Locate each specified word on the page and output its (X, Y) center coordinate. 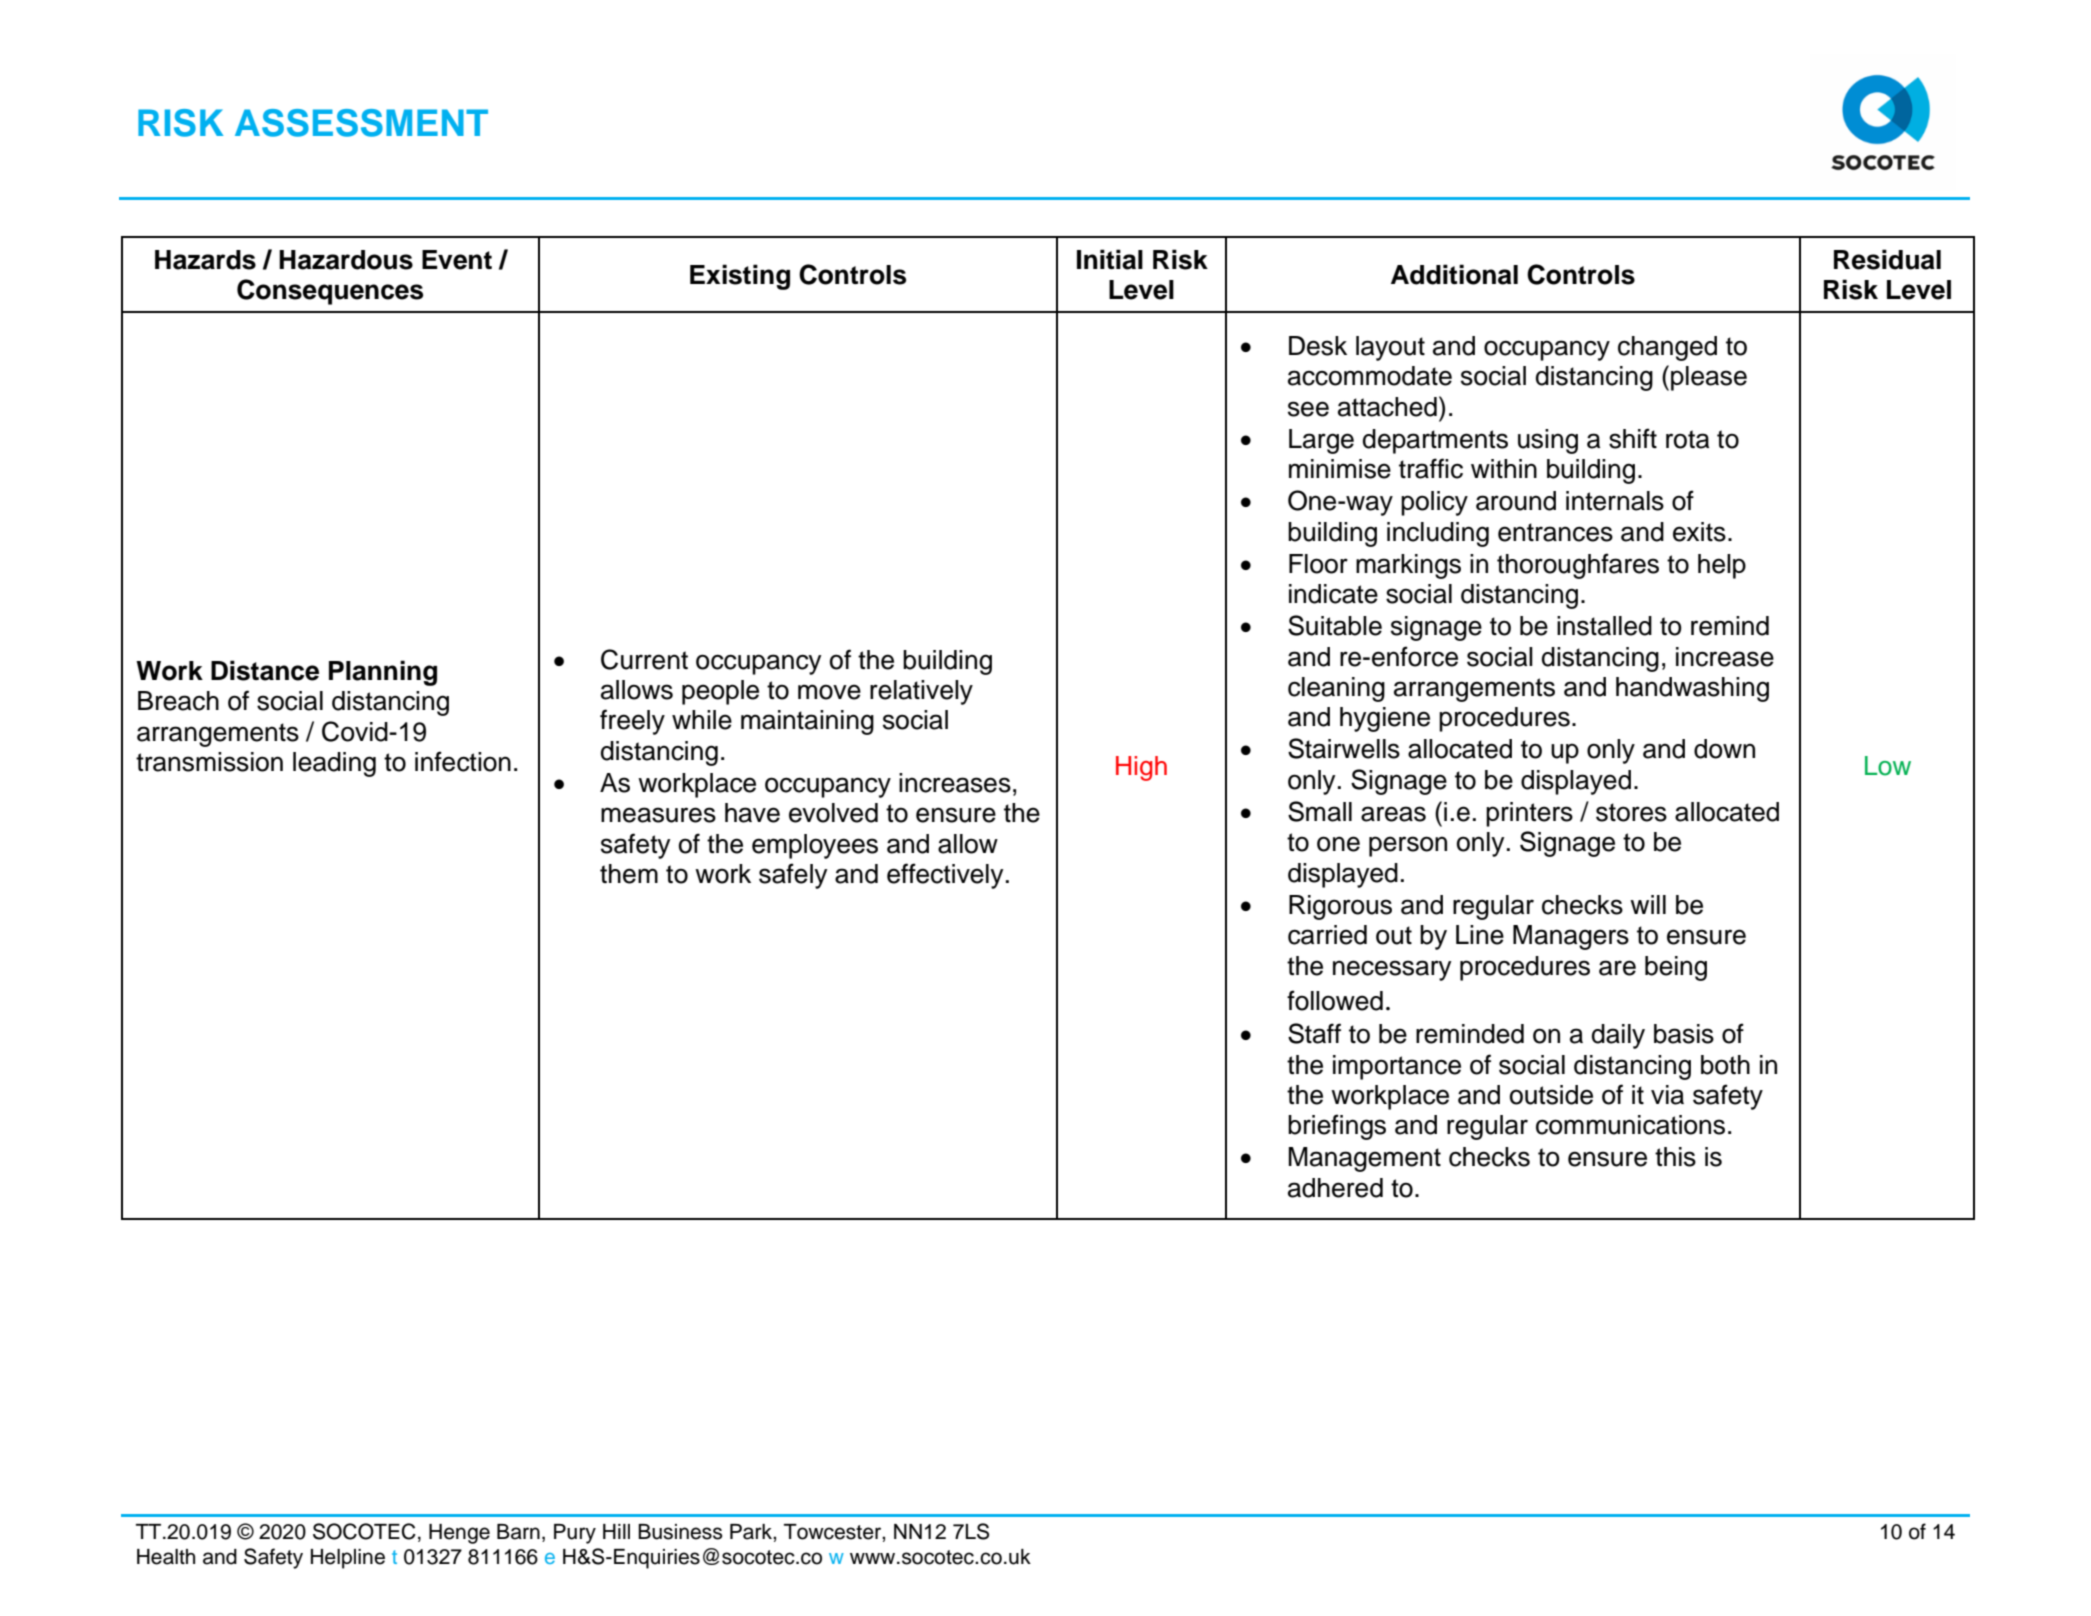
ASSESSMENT (361, 123)
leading (334, 764)
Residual (1887, 259)
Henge (459, 1534)
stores (1631, 812)
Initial (1110, 259)
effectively (945, 876)
